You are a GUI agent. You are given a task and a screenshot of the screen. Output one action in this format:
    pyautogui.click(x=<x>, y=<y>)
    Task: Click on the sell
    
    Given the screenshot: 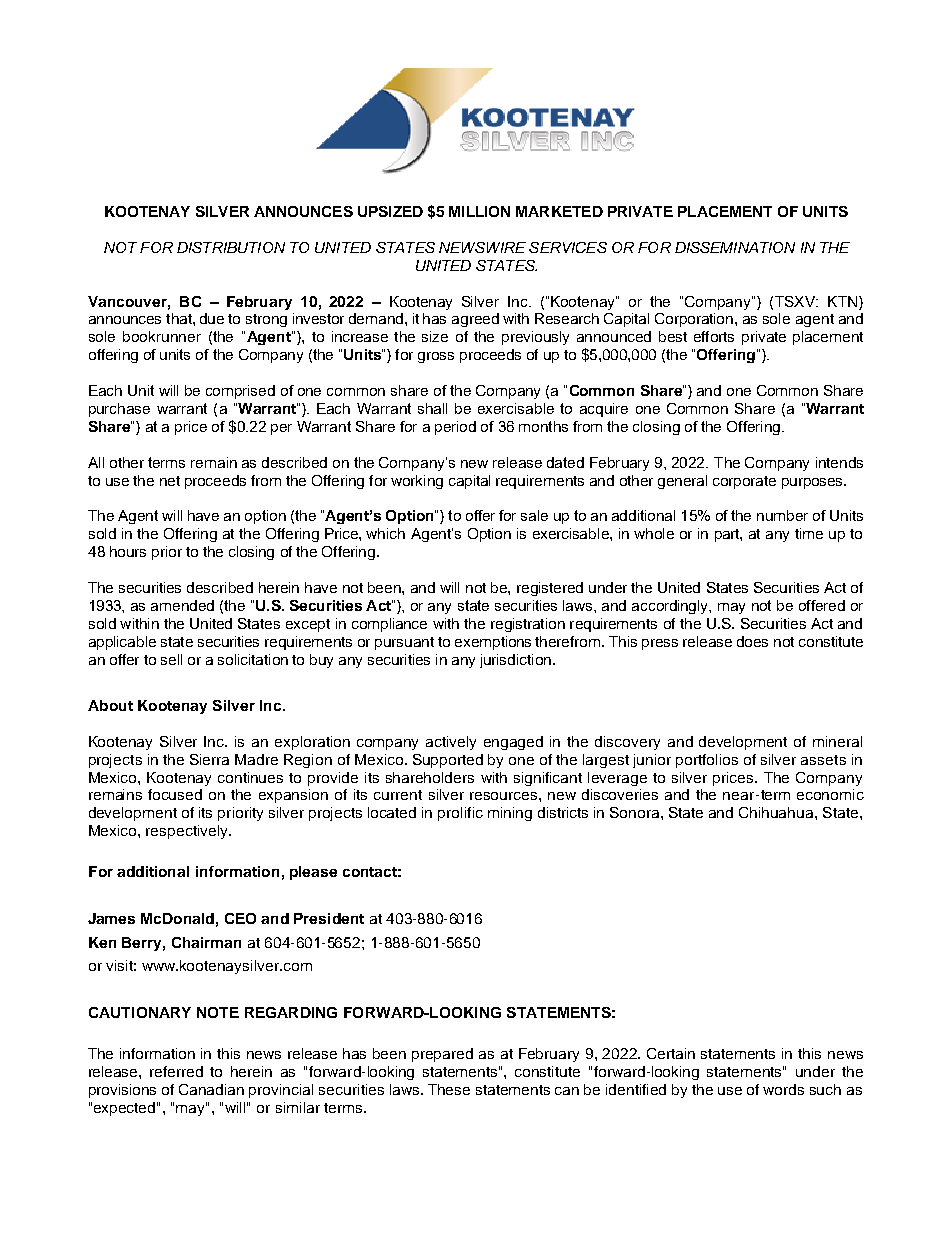 What is the action you would take?
    pyautogui.click(x=171, y=659)
